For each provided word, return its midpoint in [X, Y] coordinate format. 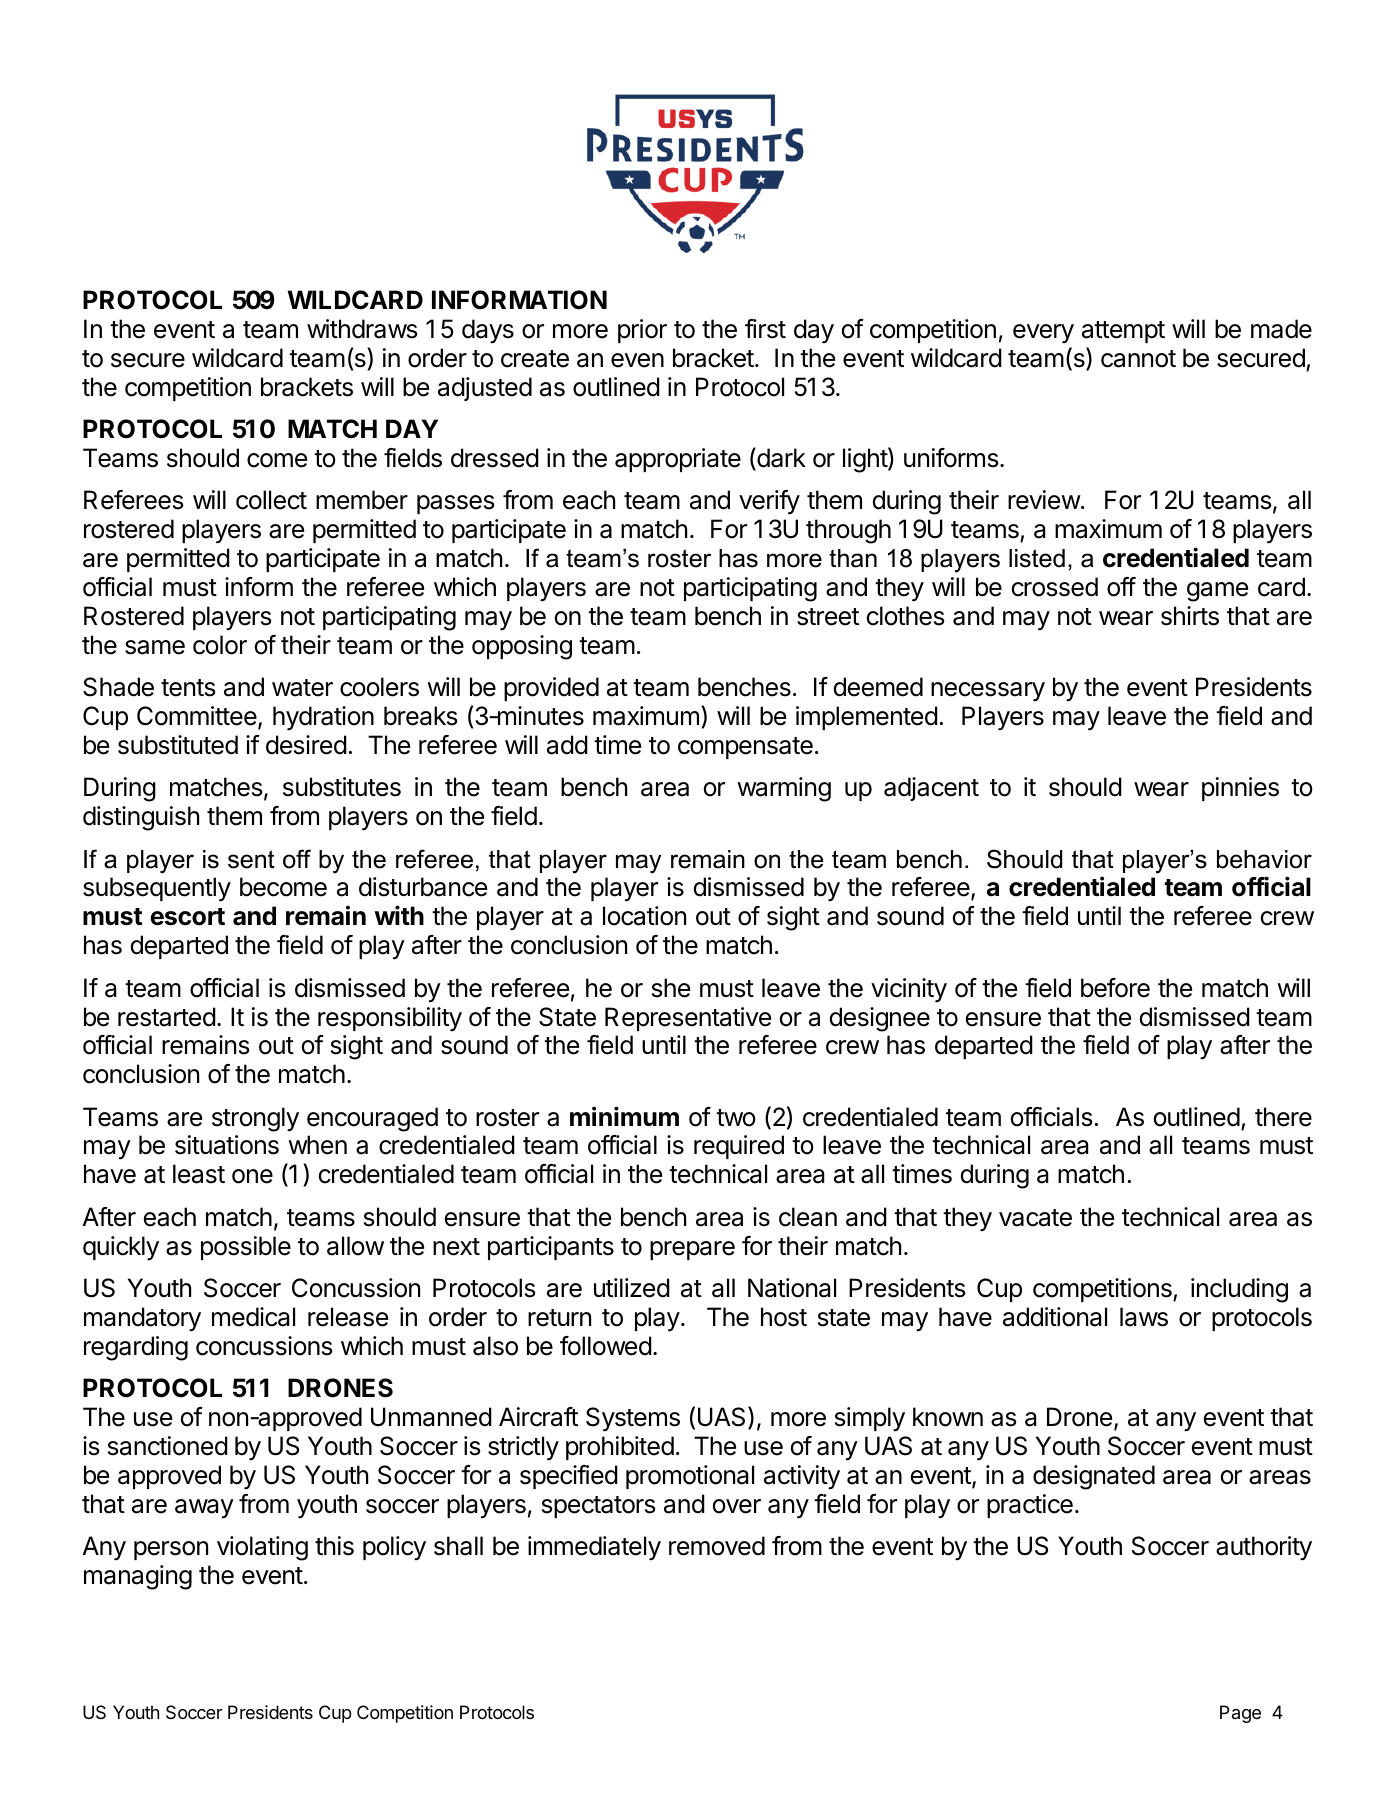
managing [138, 1577]
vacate [1035, 1218]
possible [246, 1248]
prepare [692, 1250]
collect [271, 500]
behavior [1264, 859]
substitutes [342, 787]
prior [642, 331]
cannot [1138, 359]
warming [784, 789]
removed [717, 1546]
